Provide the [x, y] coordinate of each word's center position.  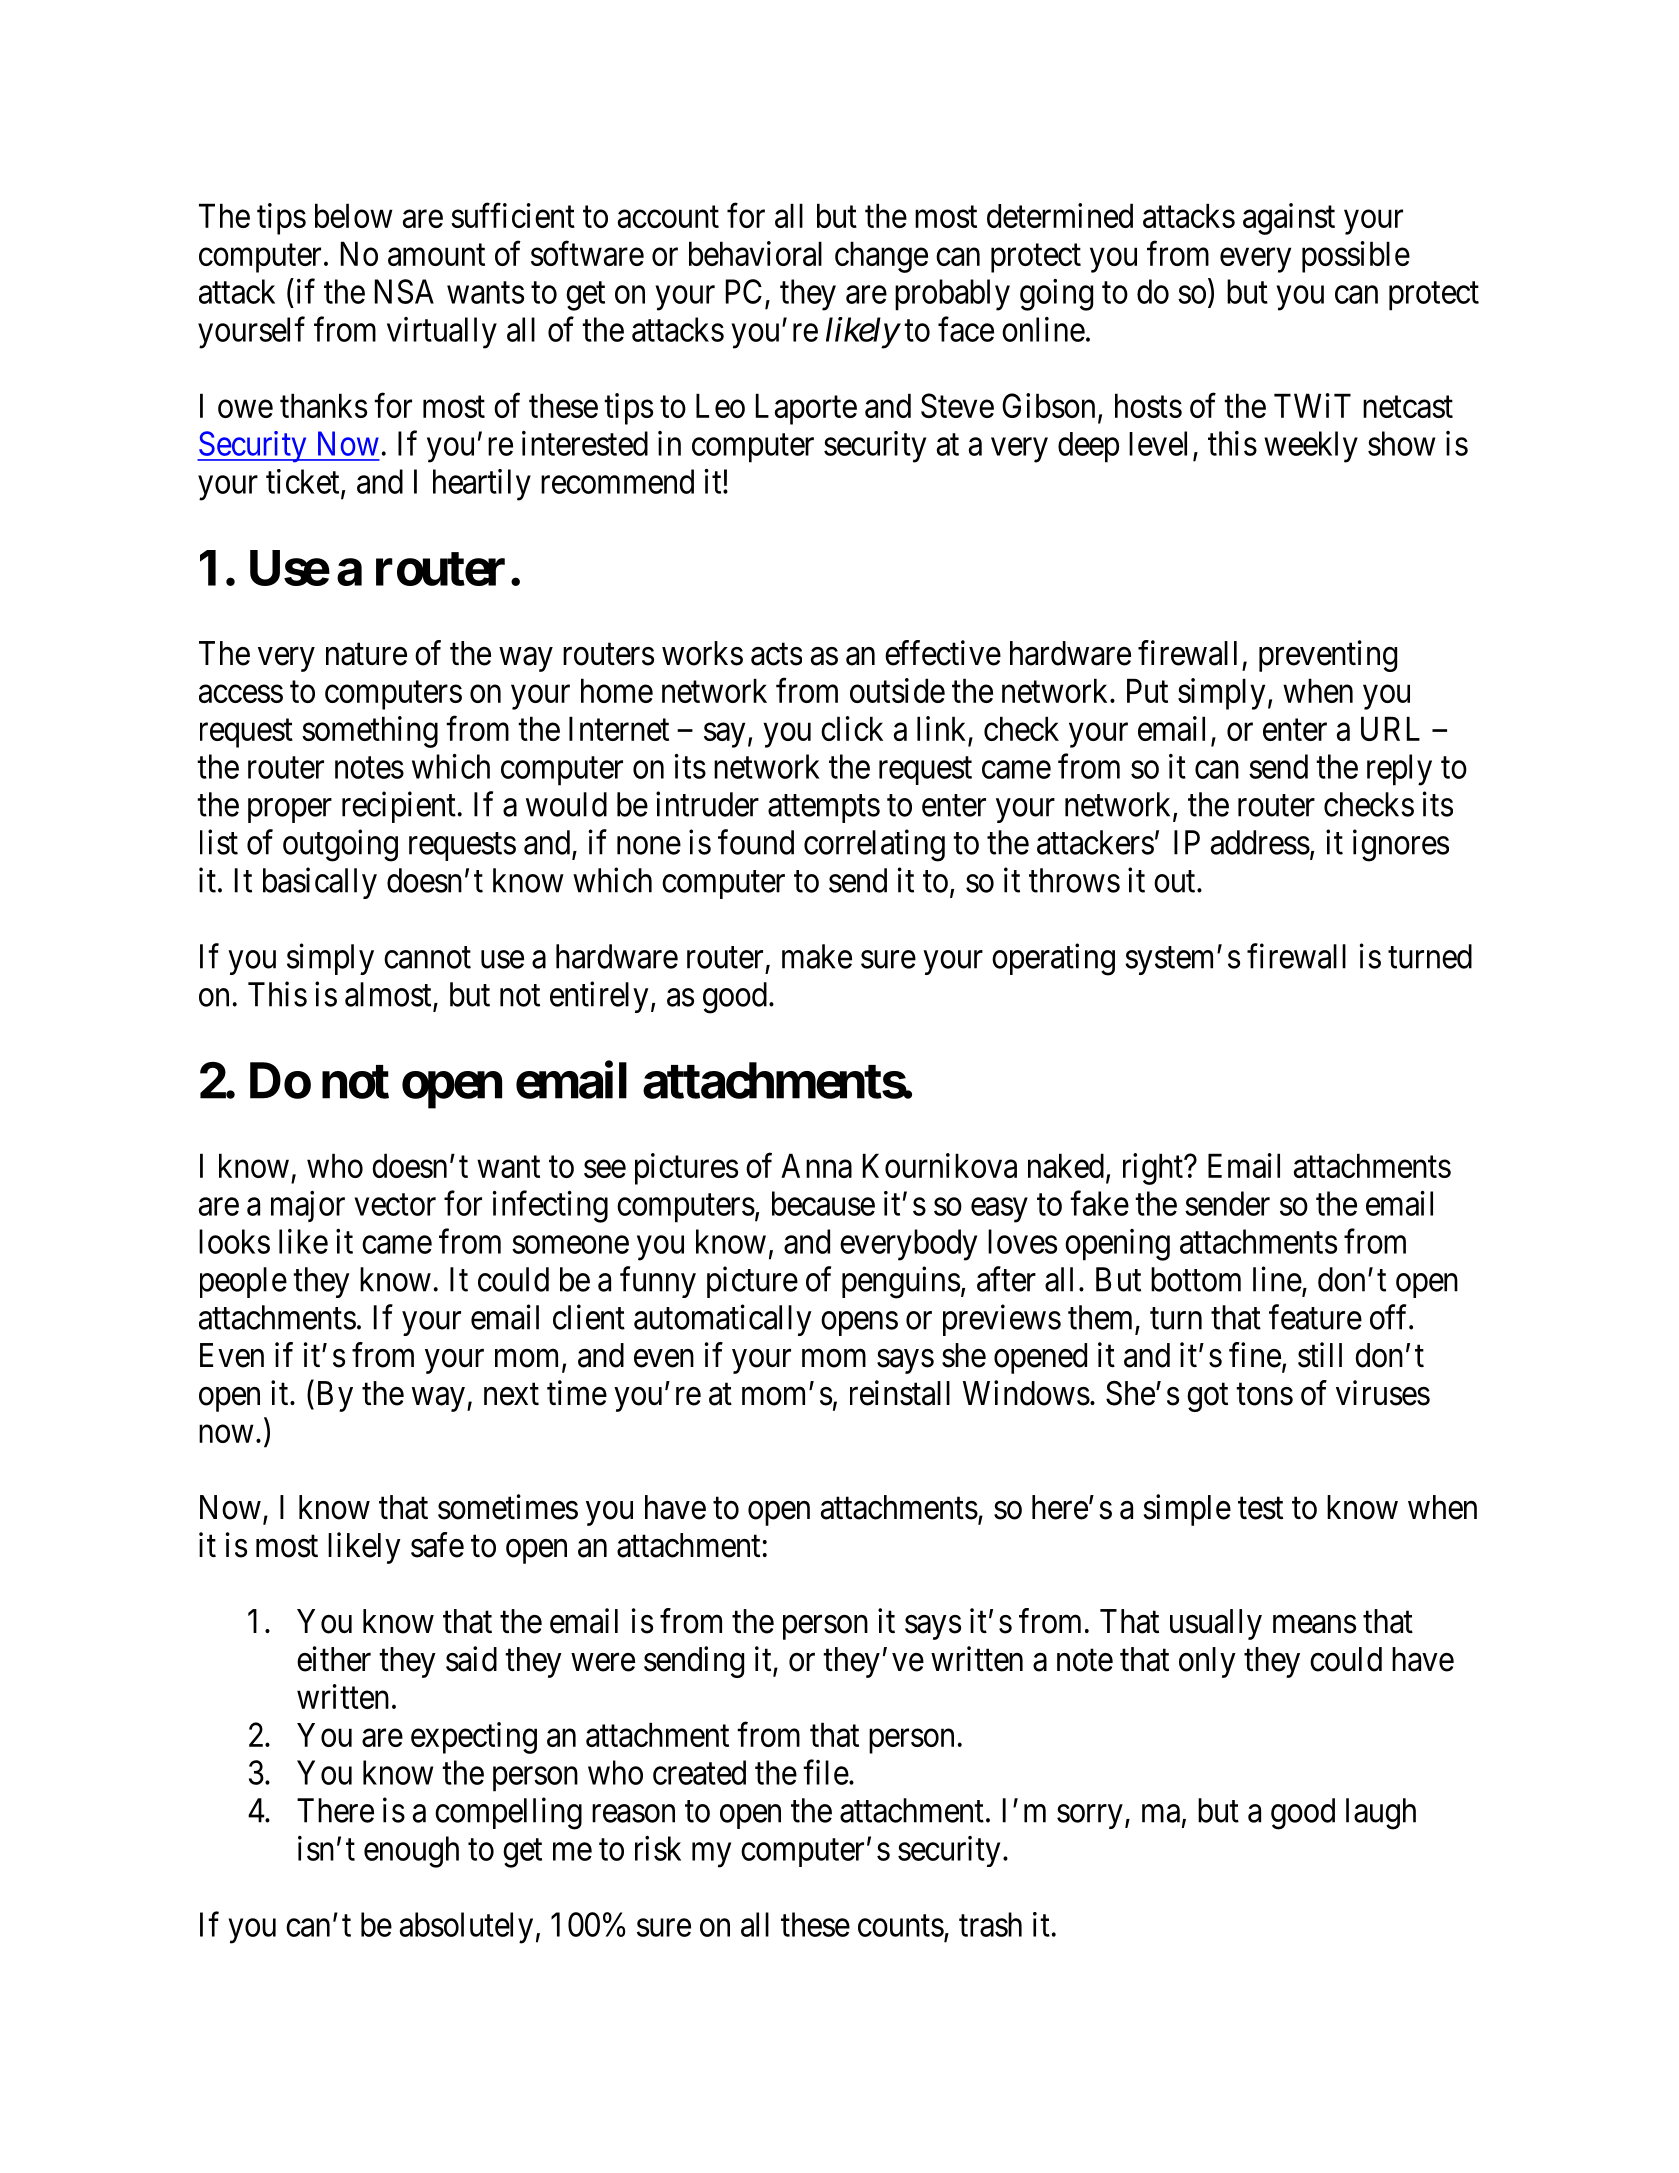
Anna [816, 1165]
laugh [1381, 1814]
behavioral [755, 253]
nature [366, 654]
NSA [404, 291]
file [826, 1772]
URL [1390, 728]
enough [411, 1852]
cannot [427, 958]
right [1154, 1169]
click [852, 728]
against [1289, 219]
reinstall [900, 1393]
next [511, 1394]
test [1260, 1508]
